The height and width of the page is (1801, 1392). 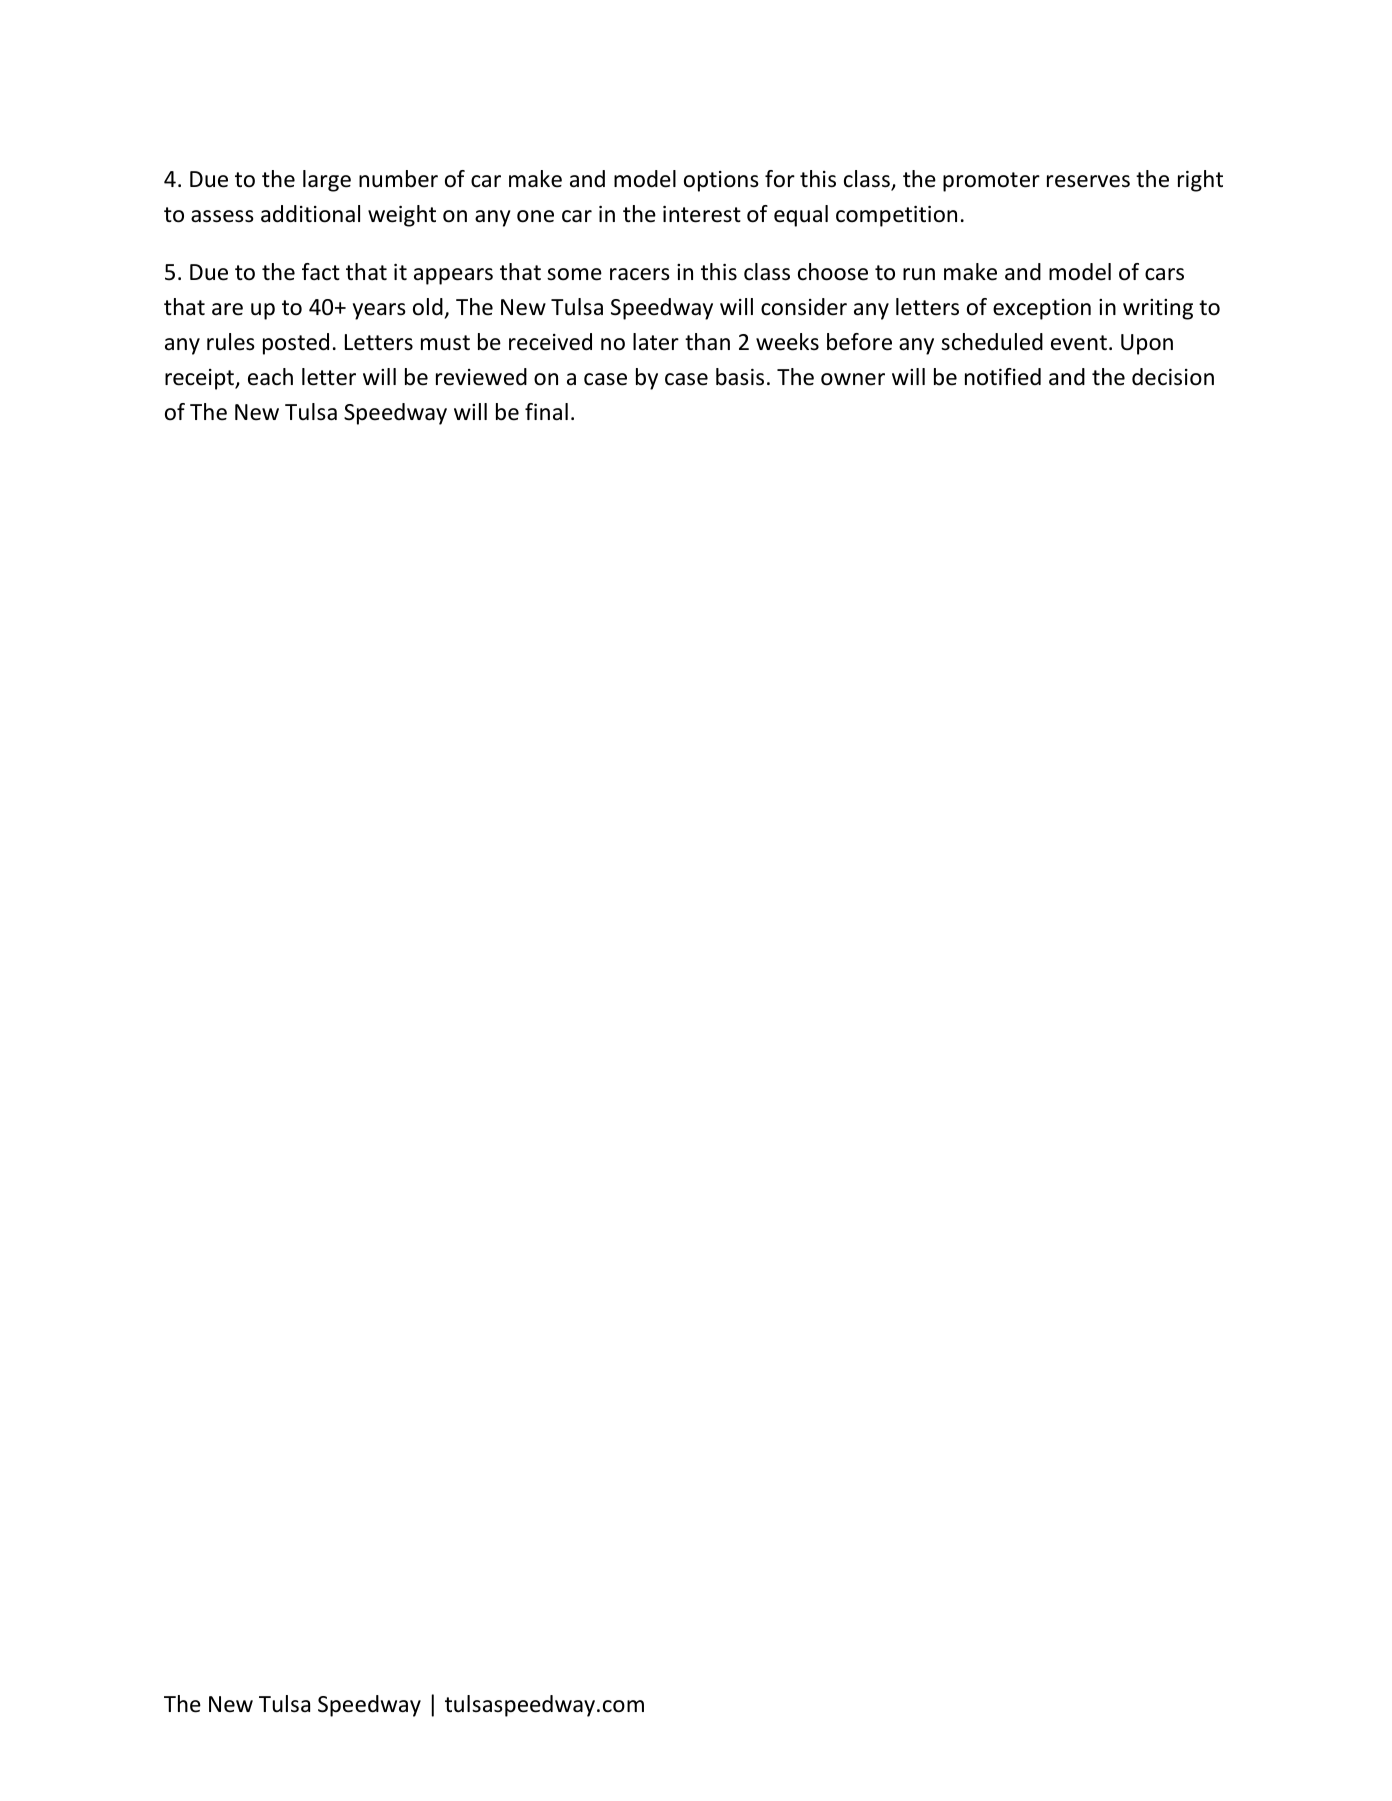 What do you see at coordinates (546, 412) in the page?
I see `final` at bounding box center [546, 412].
